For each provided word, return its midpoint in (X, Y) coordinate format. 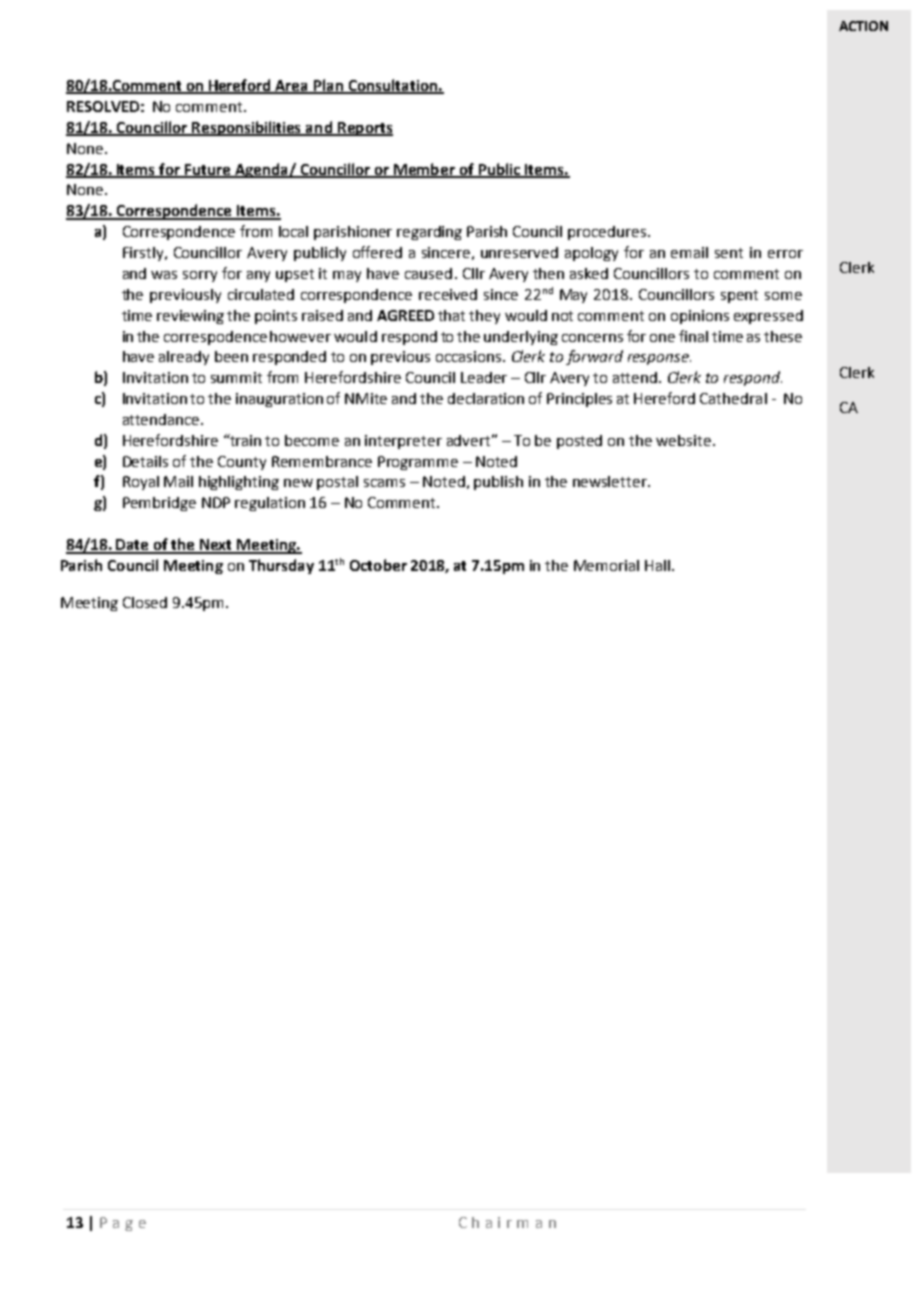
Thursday (281, 566)
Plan (328, 86)
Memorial (606, 565)
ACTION (863, 26)
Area (292, 87)
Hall (659, 565)
